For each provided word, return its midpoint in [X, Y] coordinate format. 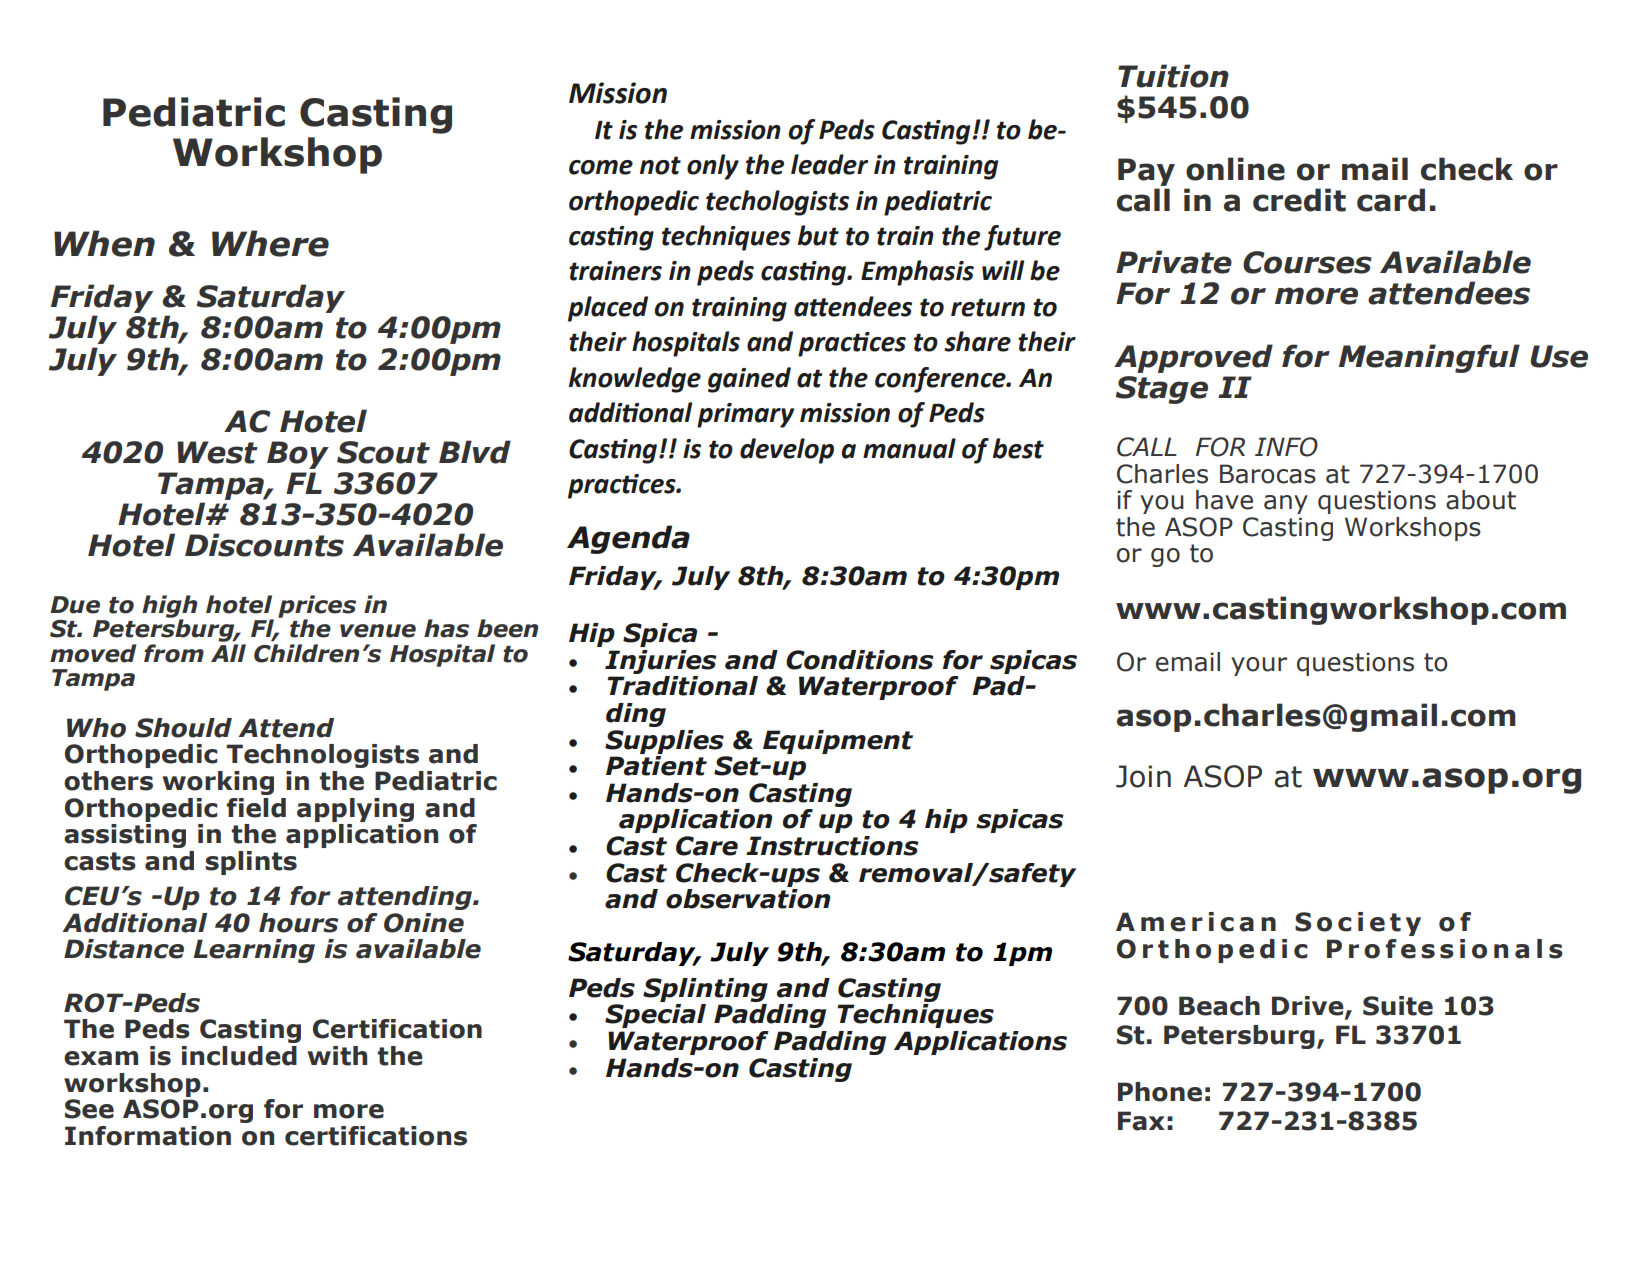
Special [655, 1016]
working [218, 783]
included [239, 1056]
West [217, 452]
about [1481, 500]
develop [787, 451]
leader [829, 164]
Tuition [1173, 76]
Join [1143, 776]
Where [270, 243]
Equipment [838, 742]
